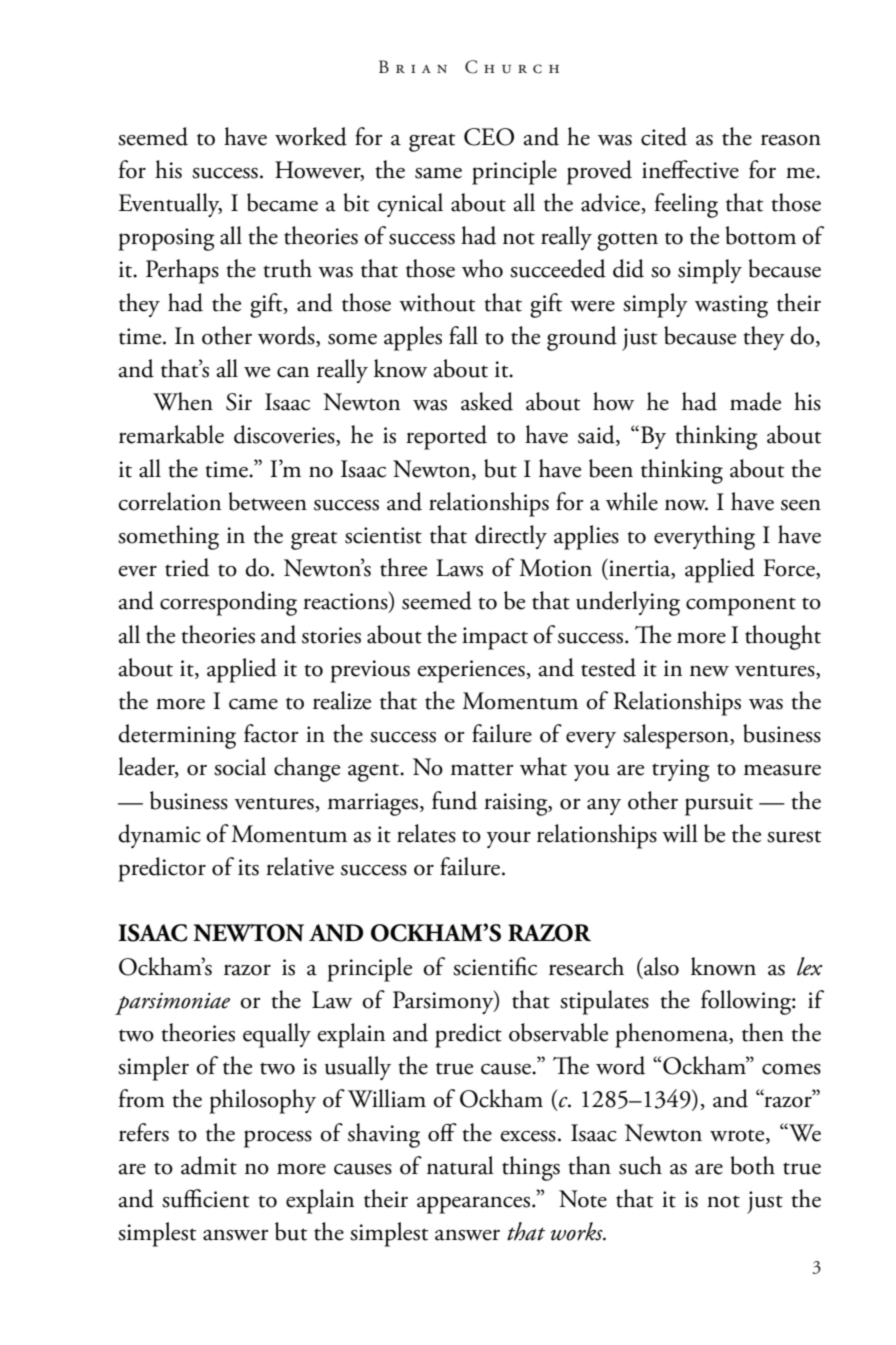 The width and height of the page is (896, 1345). What do you see at coordinates (495, 638) in the page?
I see `impact` at bounding box center [495, 638].
